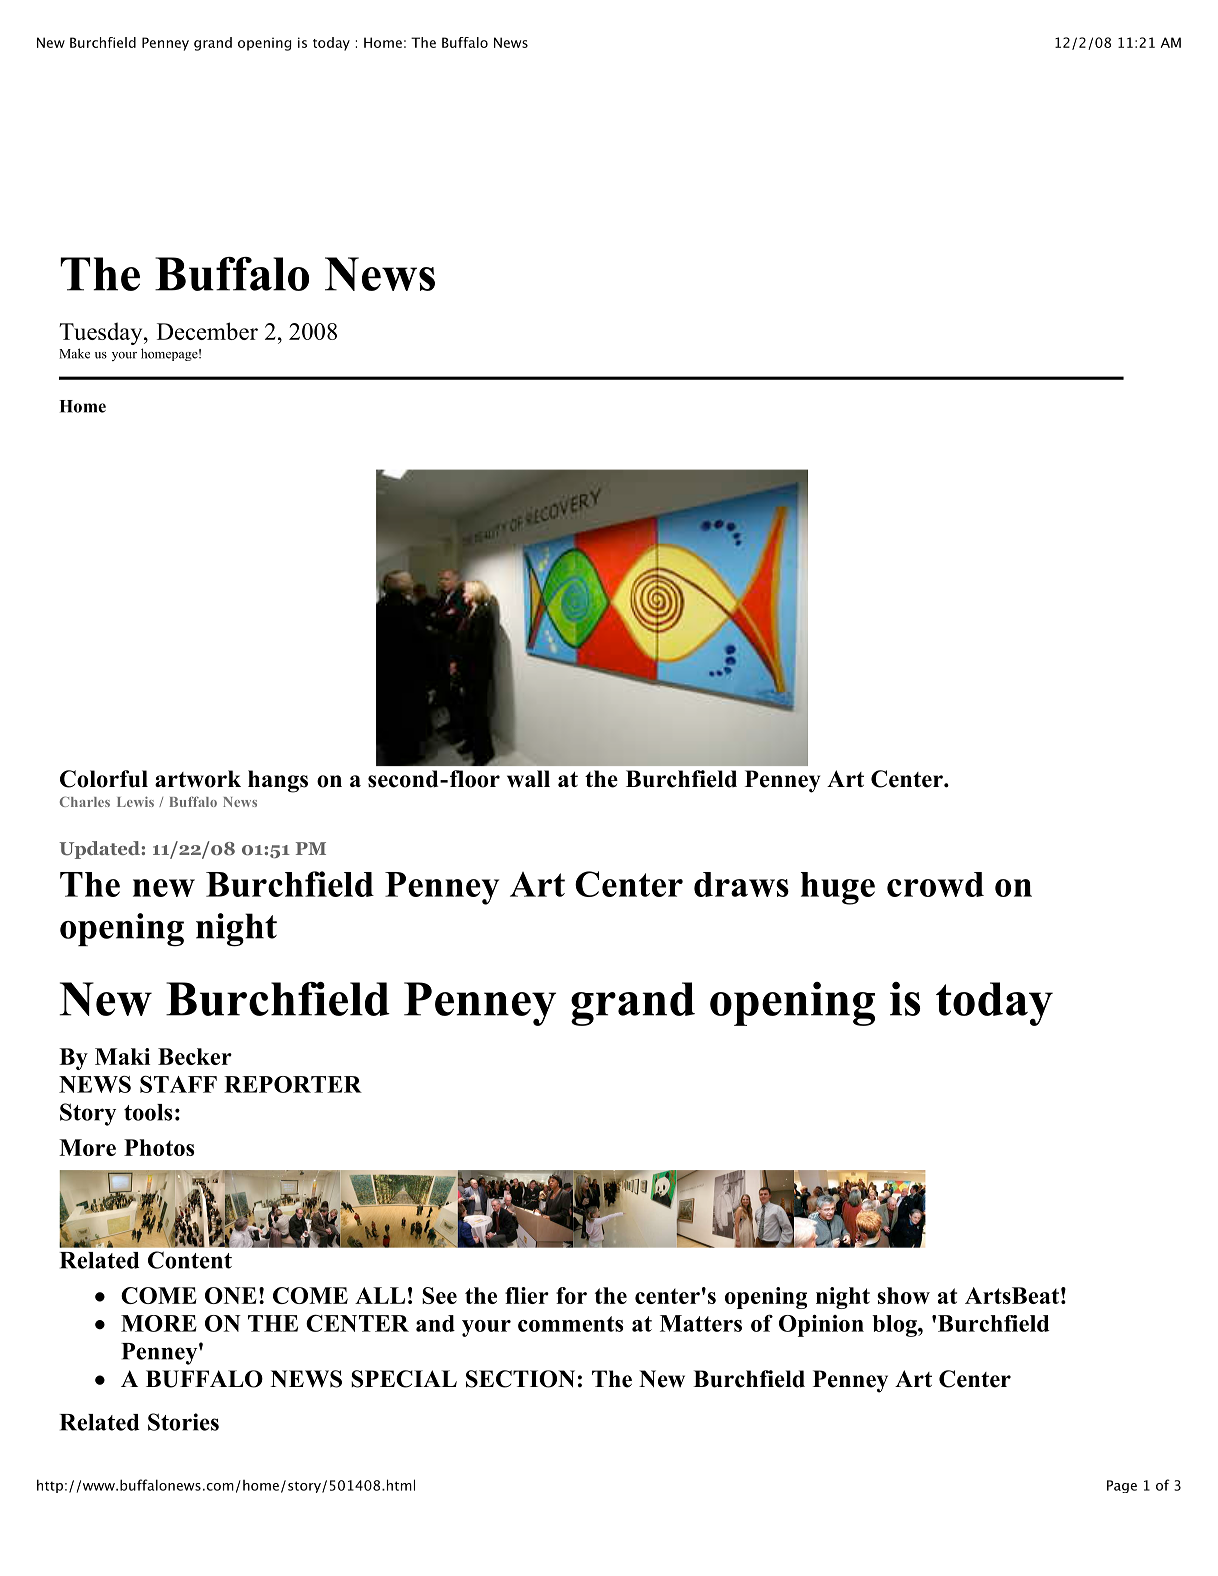 The image size is (1218, 1576). I want to click on artwork, so click(198, 779).
